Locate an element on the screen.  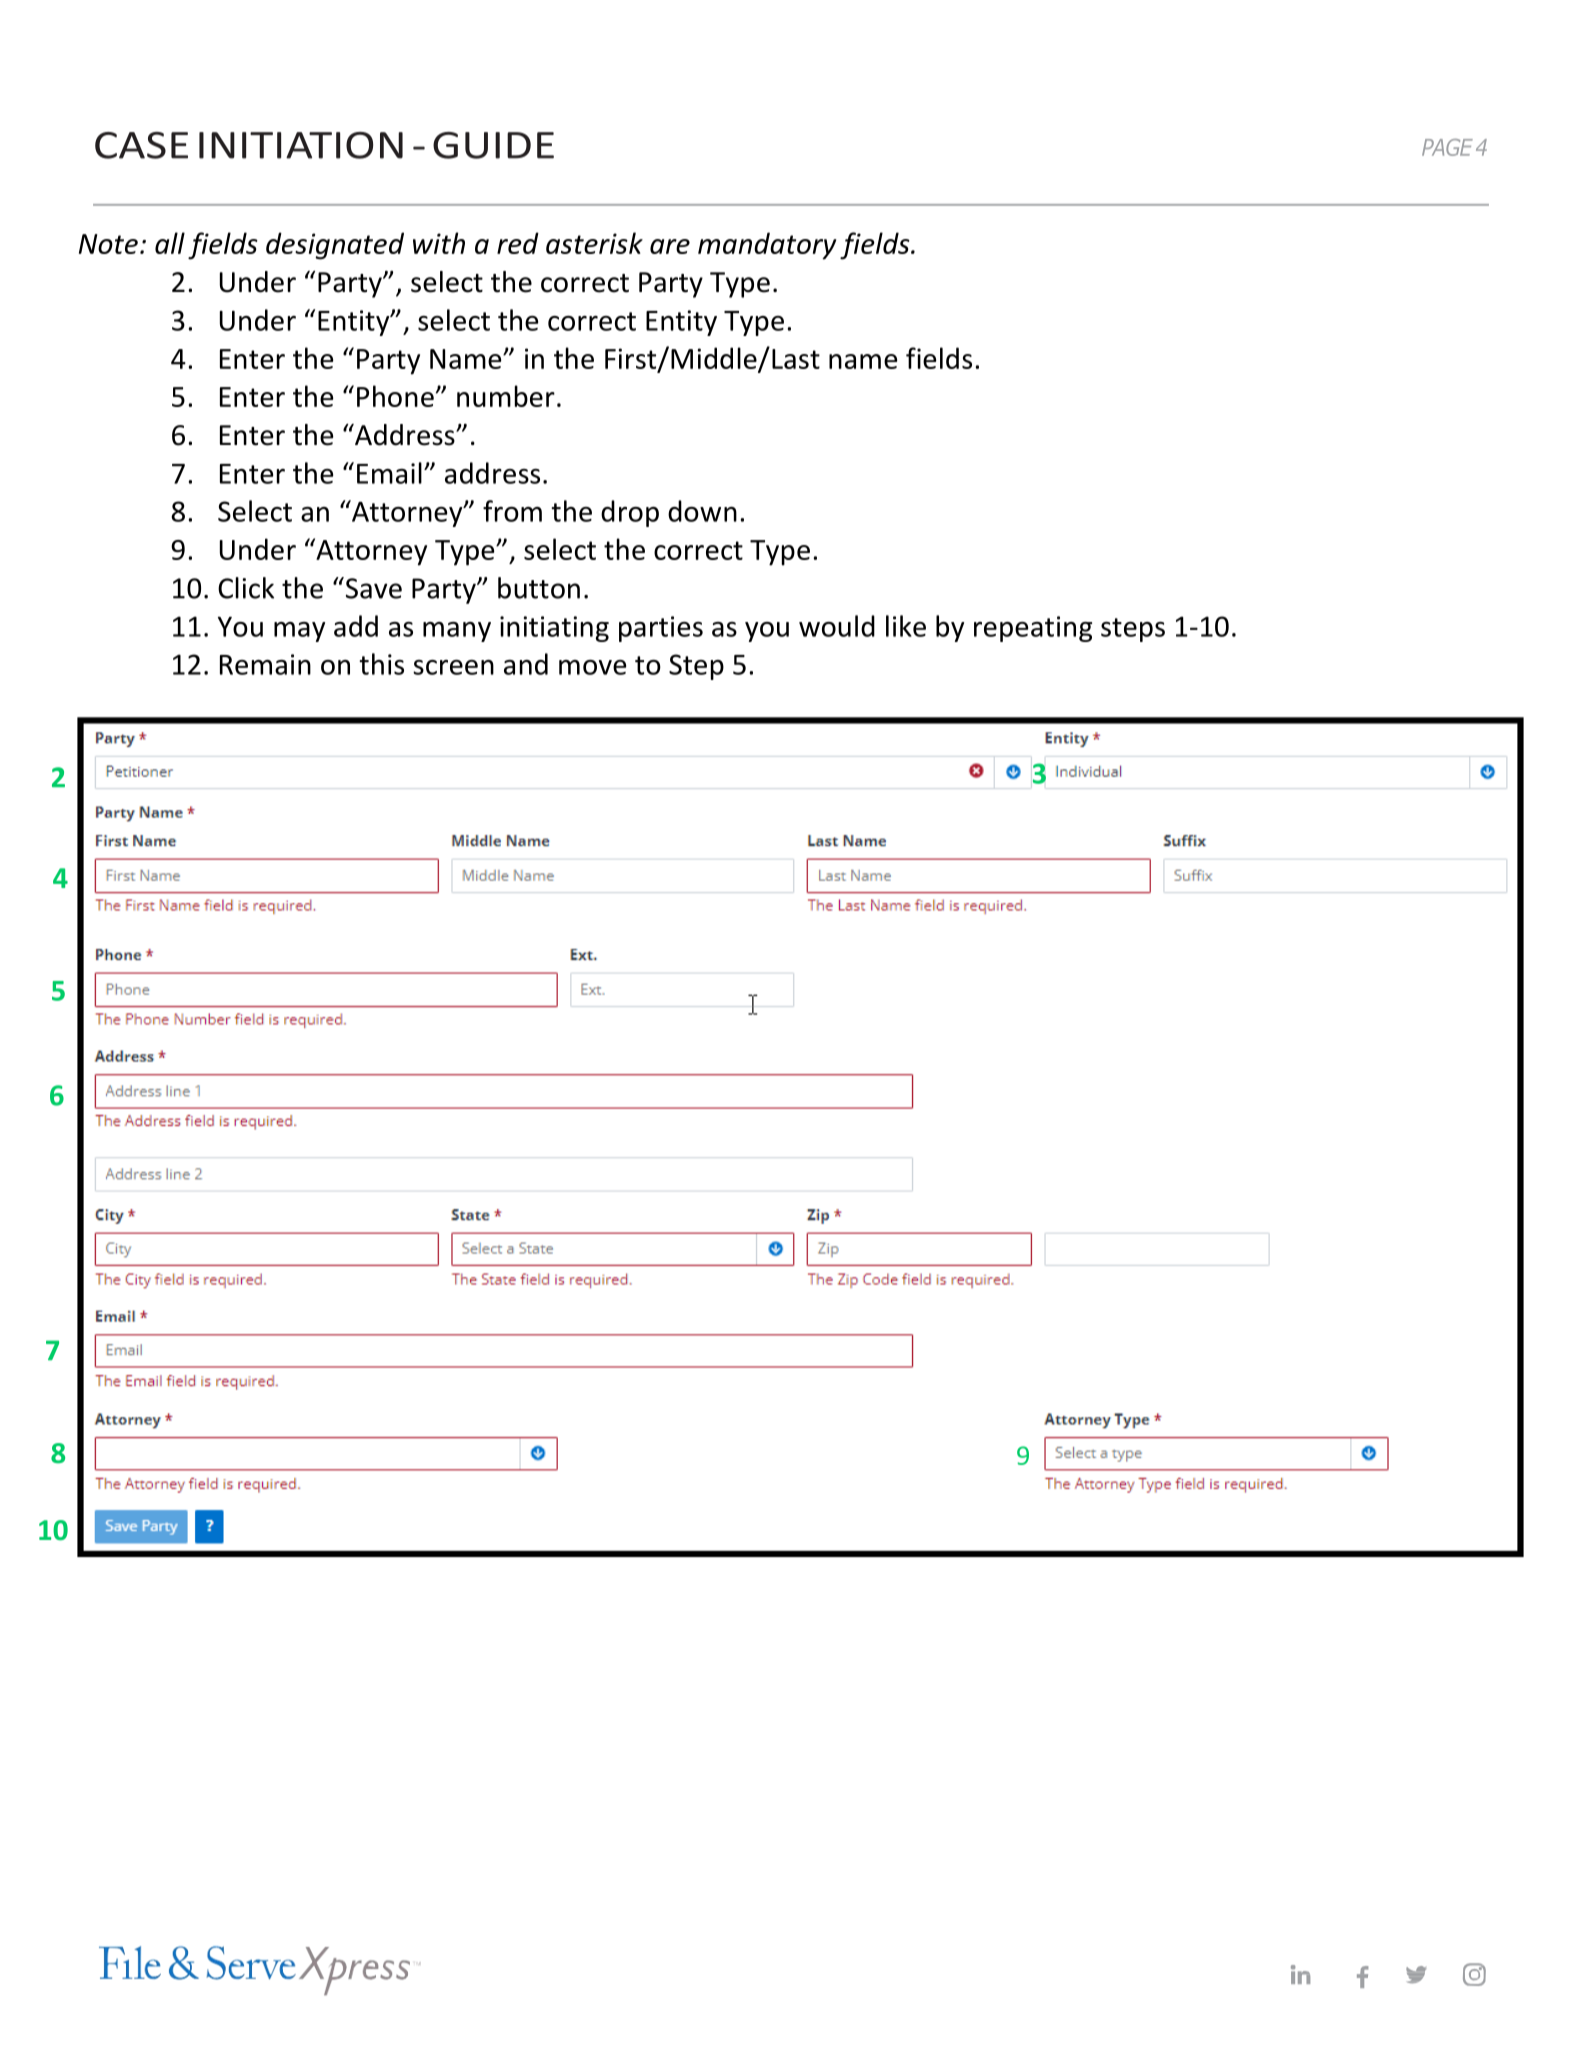
would is located at coordinates (837, 626).
